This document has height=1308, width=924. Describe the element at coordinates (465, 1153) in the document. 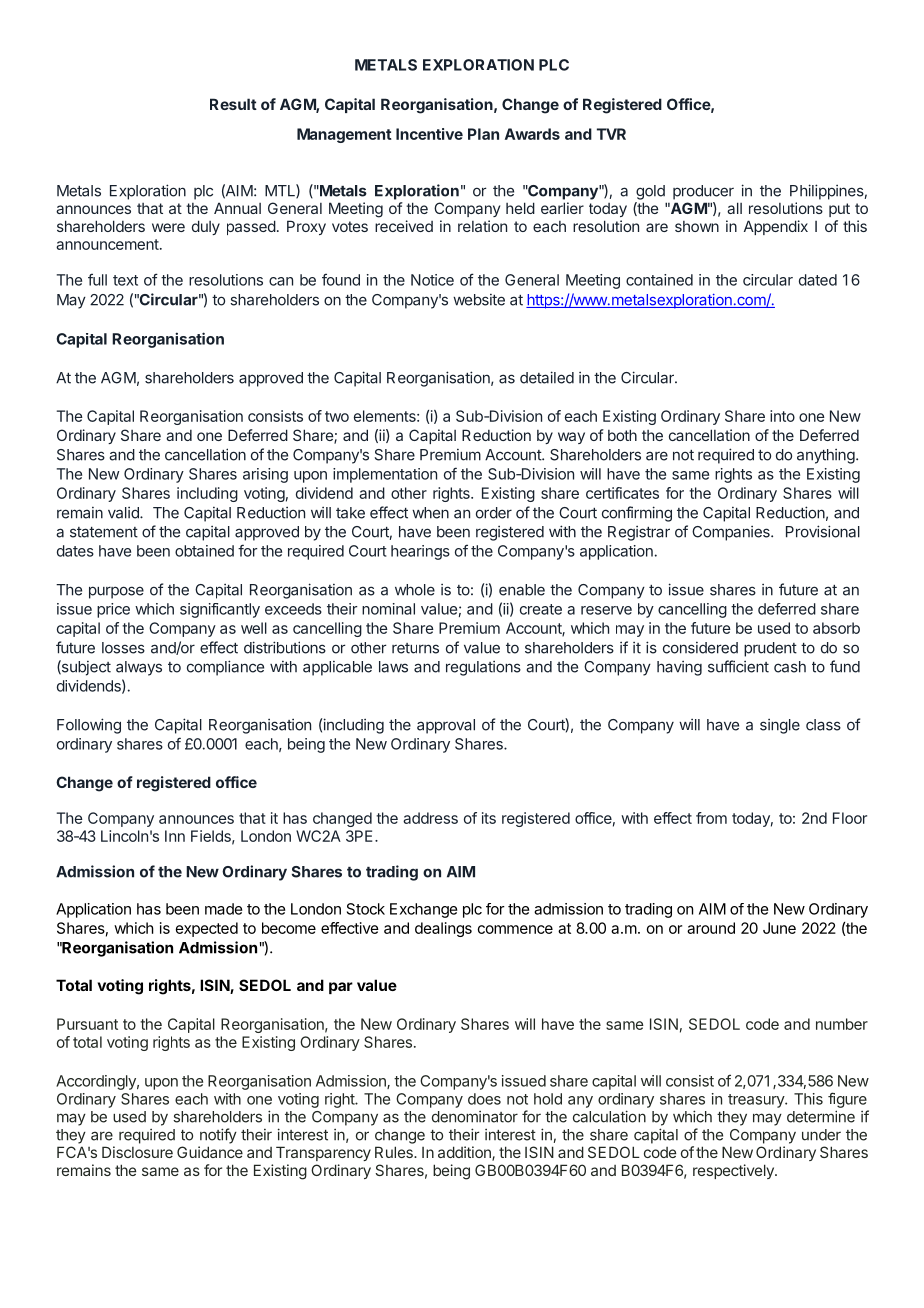

I see `addition` at that location.
